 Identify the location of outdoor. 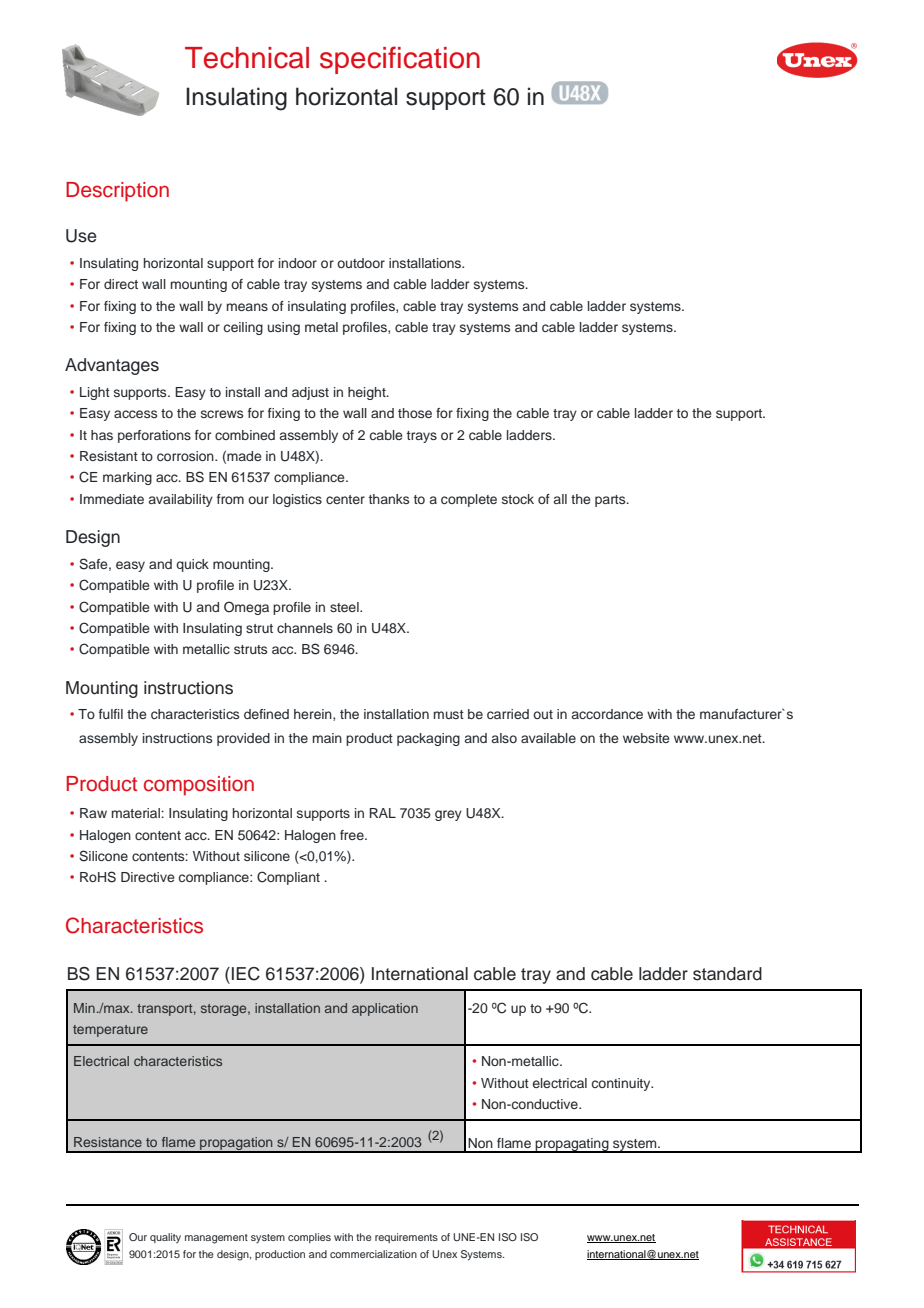
(361, 263).
